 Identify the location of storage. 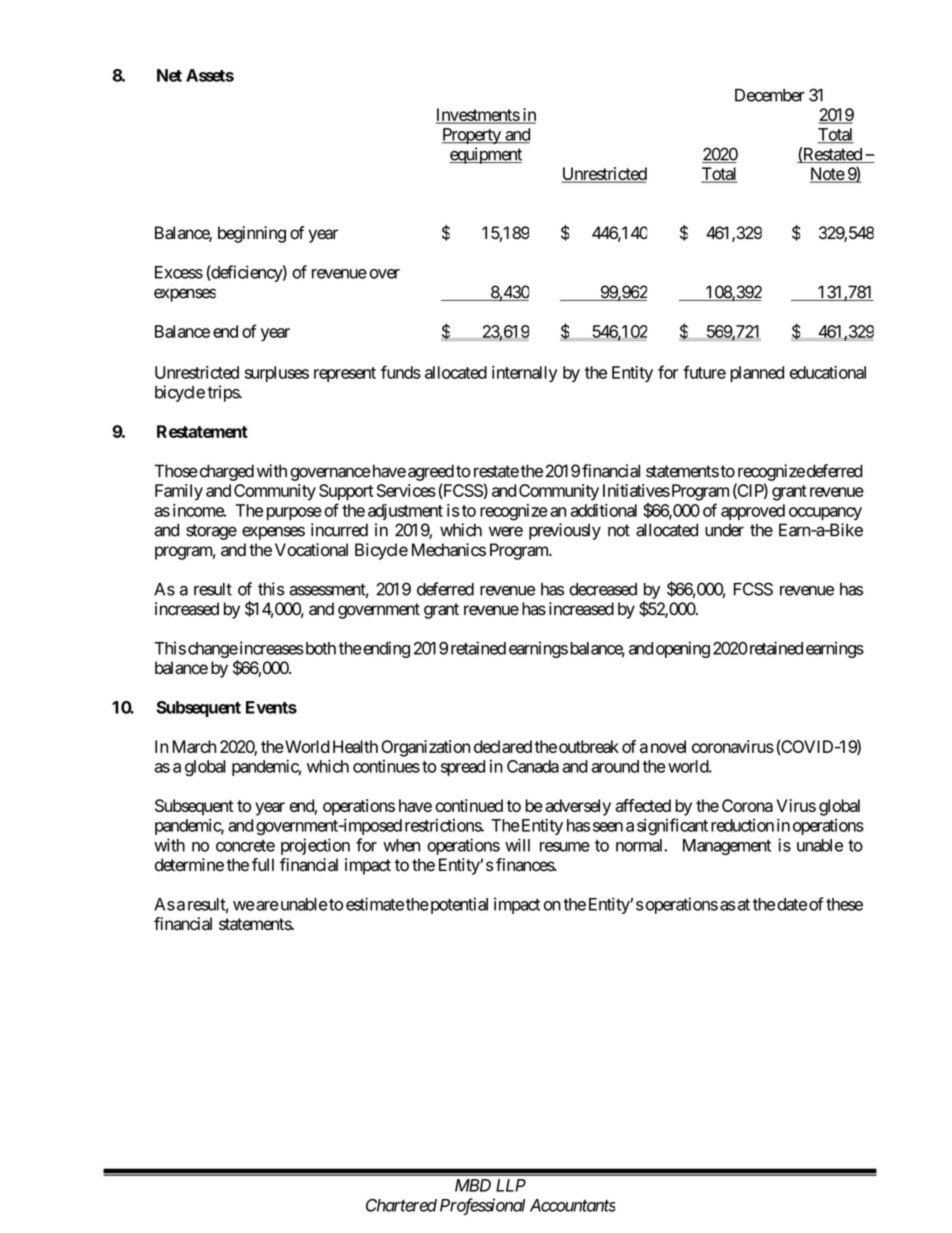
(211, 532).
